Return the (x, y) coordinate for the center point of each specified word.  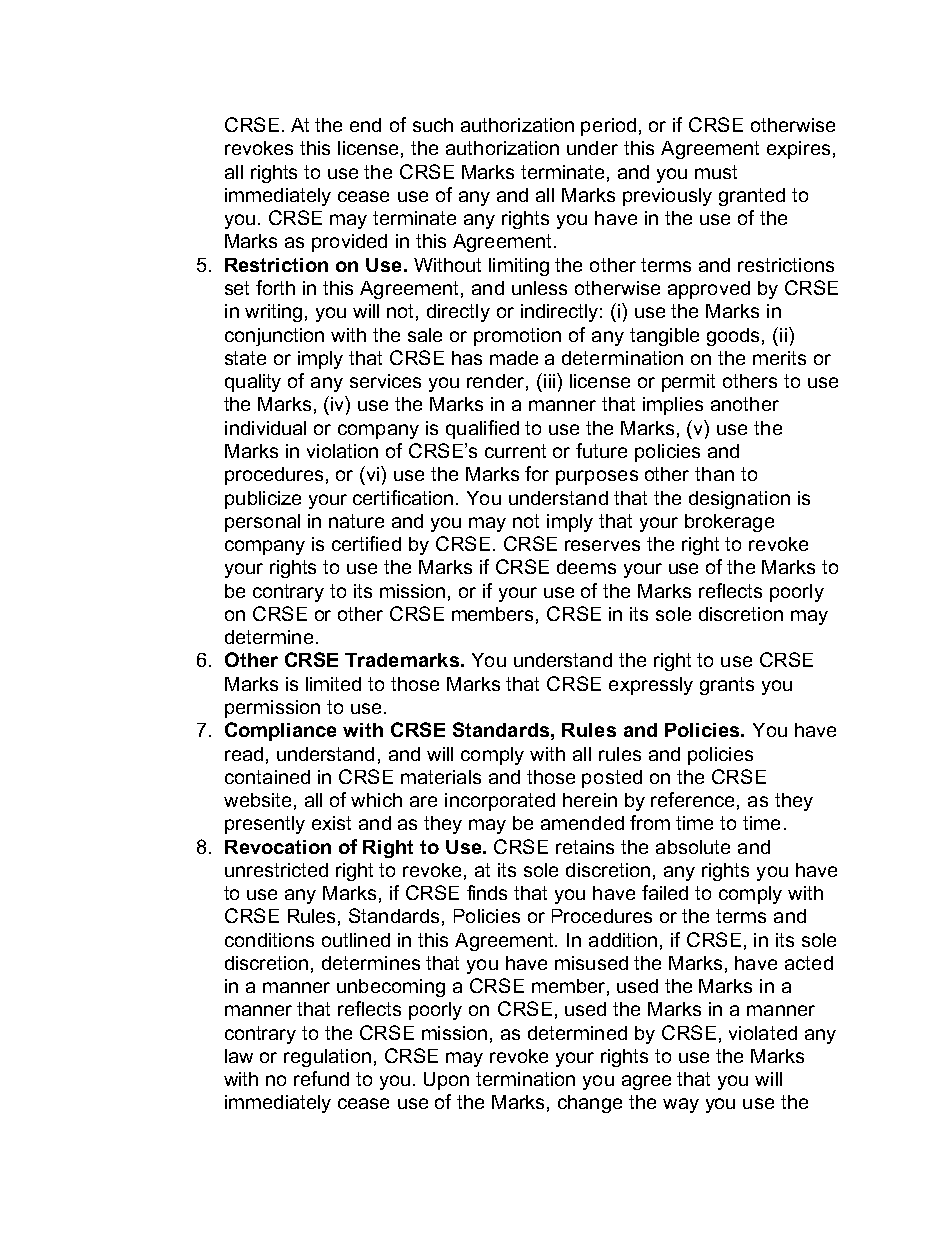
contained (267, 777)
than (714, 474)
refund (321, 1078)
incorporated (500, 802)
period (608, 127)
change (590, 1104)
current (515, 451)
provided (349, 243)
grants (727, 686)
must (716, 172)
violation (342, 451)
